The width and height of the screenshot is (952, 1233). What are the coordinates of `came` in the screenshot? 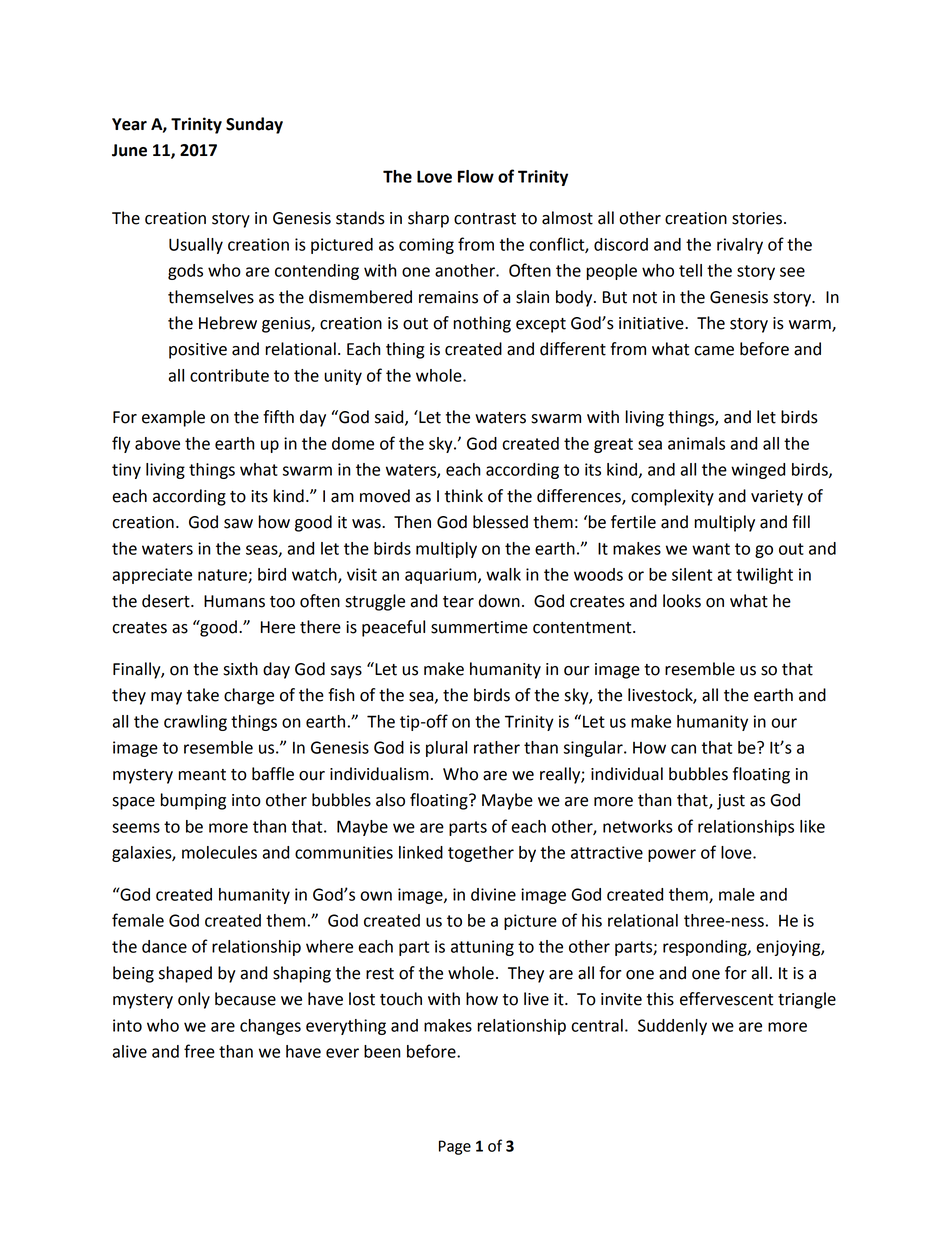 It's located at (714, 351).
